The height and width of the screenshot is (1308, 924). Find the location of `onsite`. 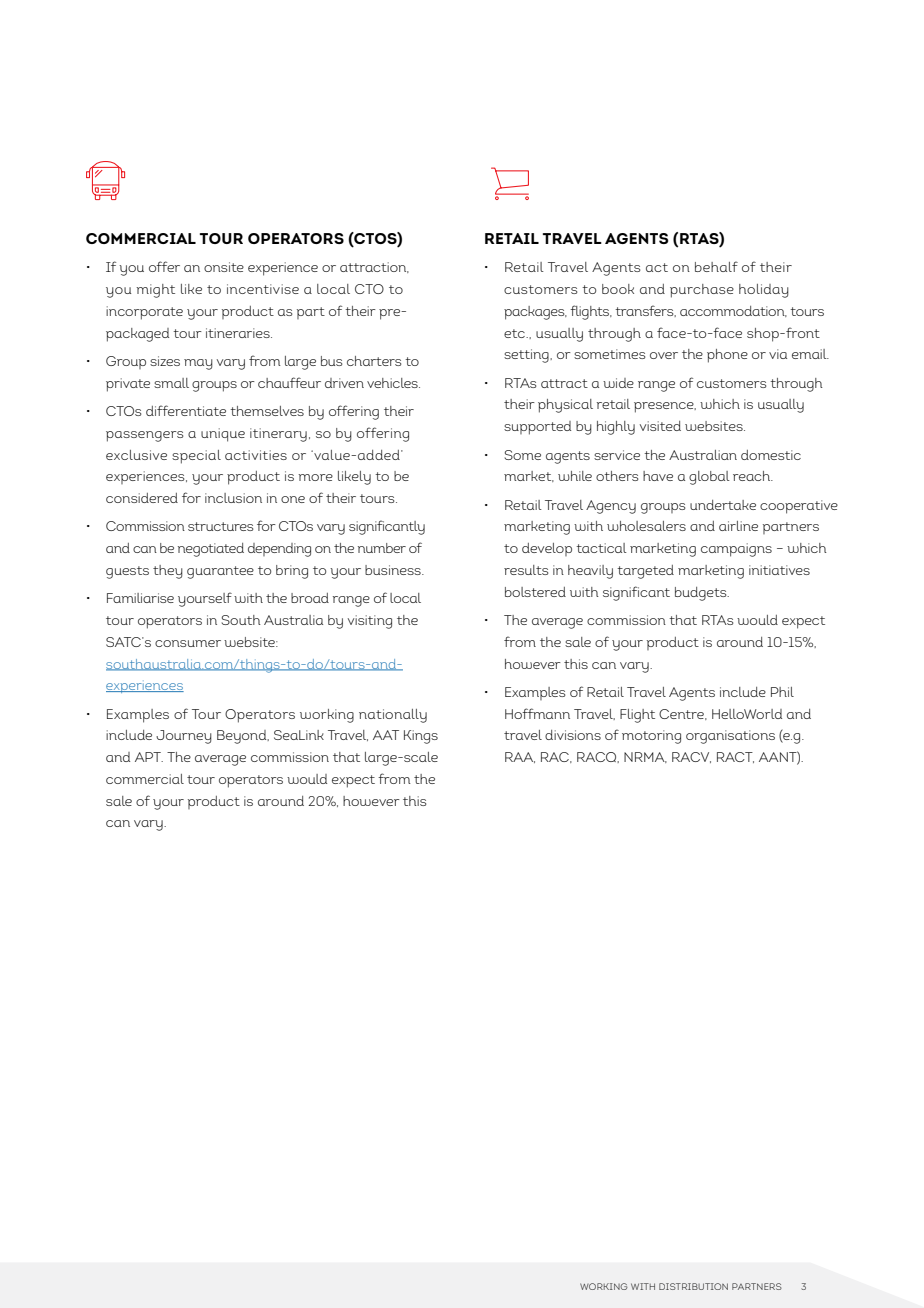

onsite is located at coordinates (224, 267).
